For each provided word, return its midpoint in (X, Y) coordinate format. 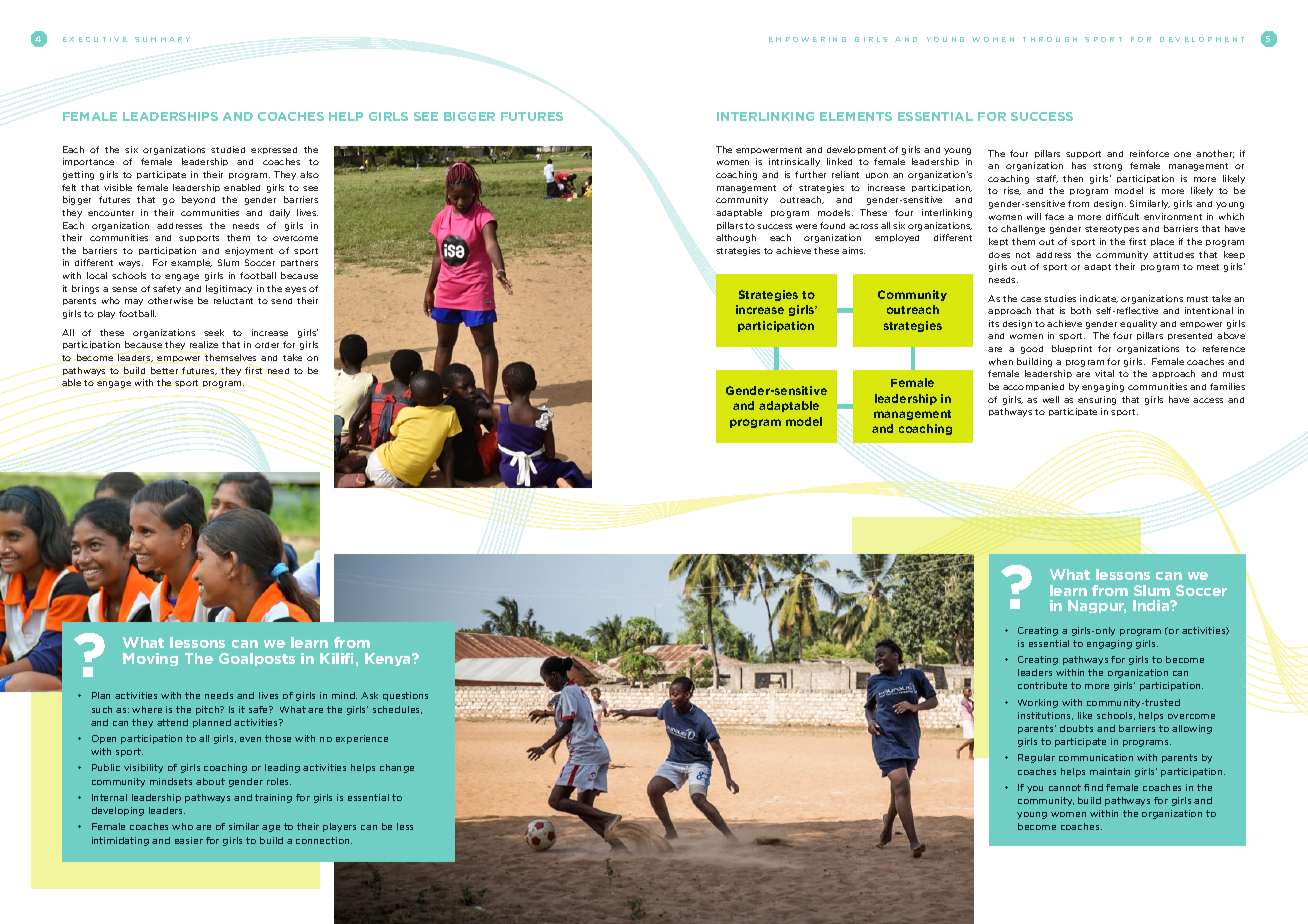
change (397, 768)
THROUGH (1050, 39)
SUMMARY (162, 39)
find (1093, 787)
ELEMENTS (856, 116)
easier (189, 840)
